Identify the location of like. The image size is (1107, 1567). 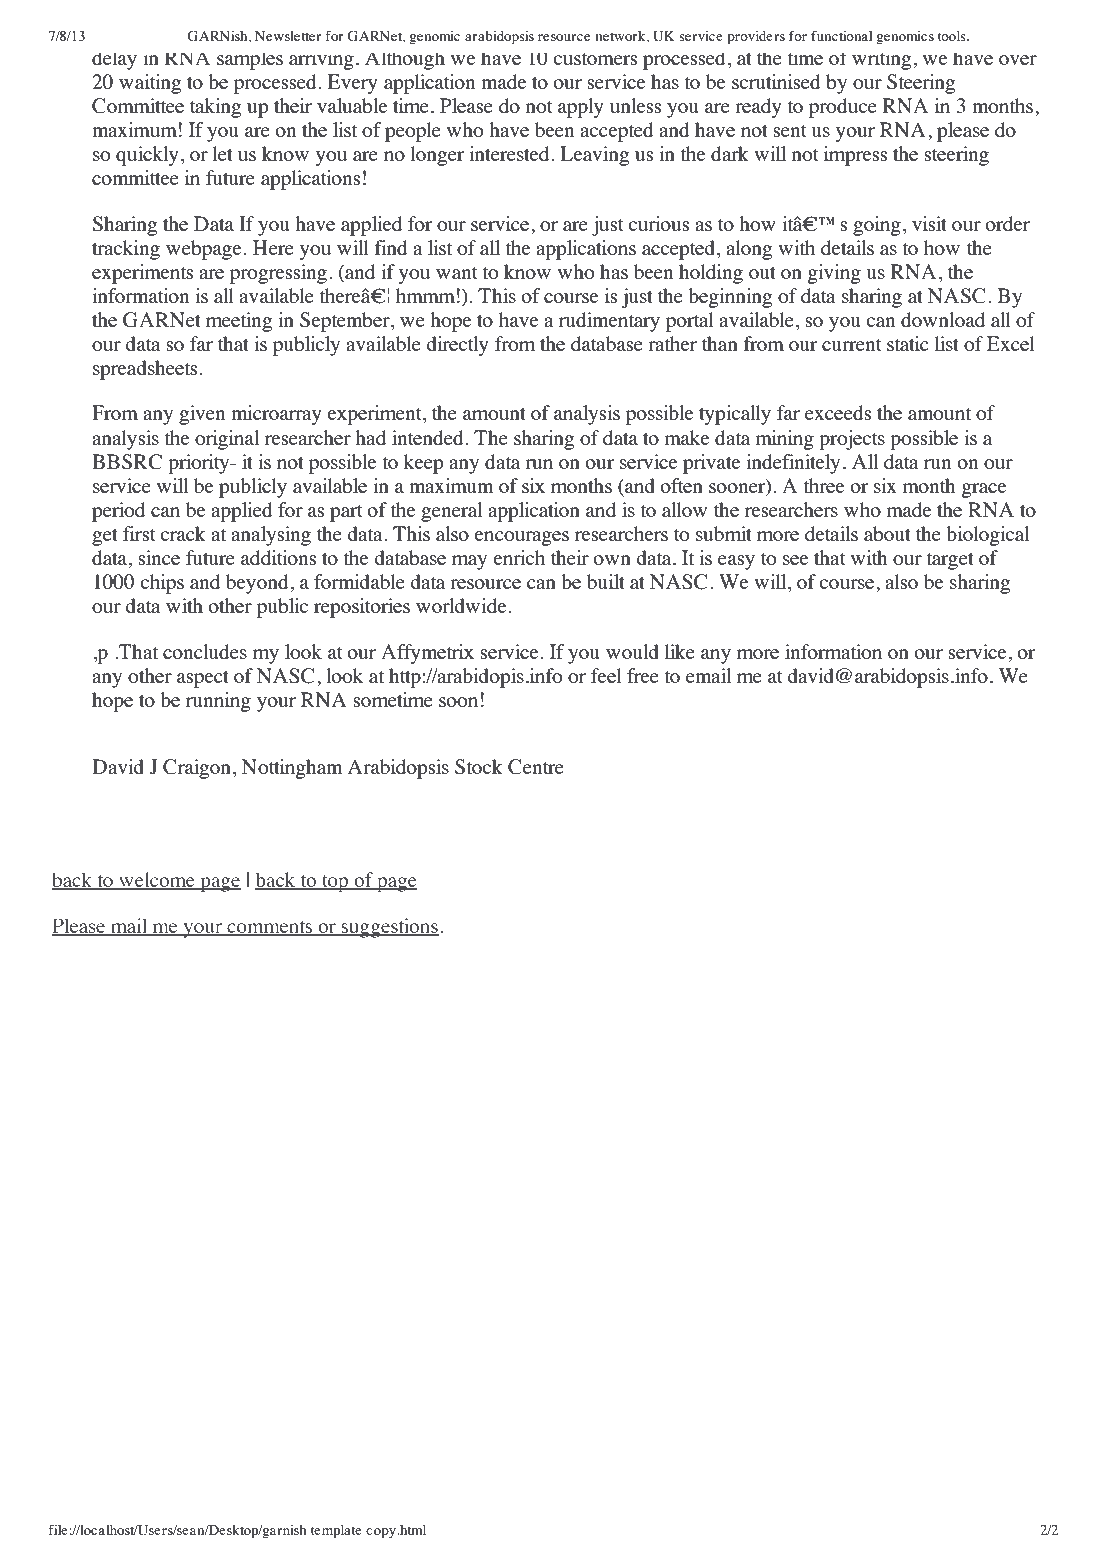
(680, 651).
